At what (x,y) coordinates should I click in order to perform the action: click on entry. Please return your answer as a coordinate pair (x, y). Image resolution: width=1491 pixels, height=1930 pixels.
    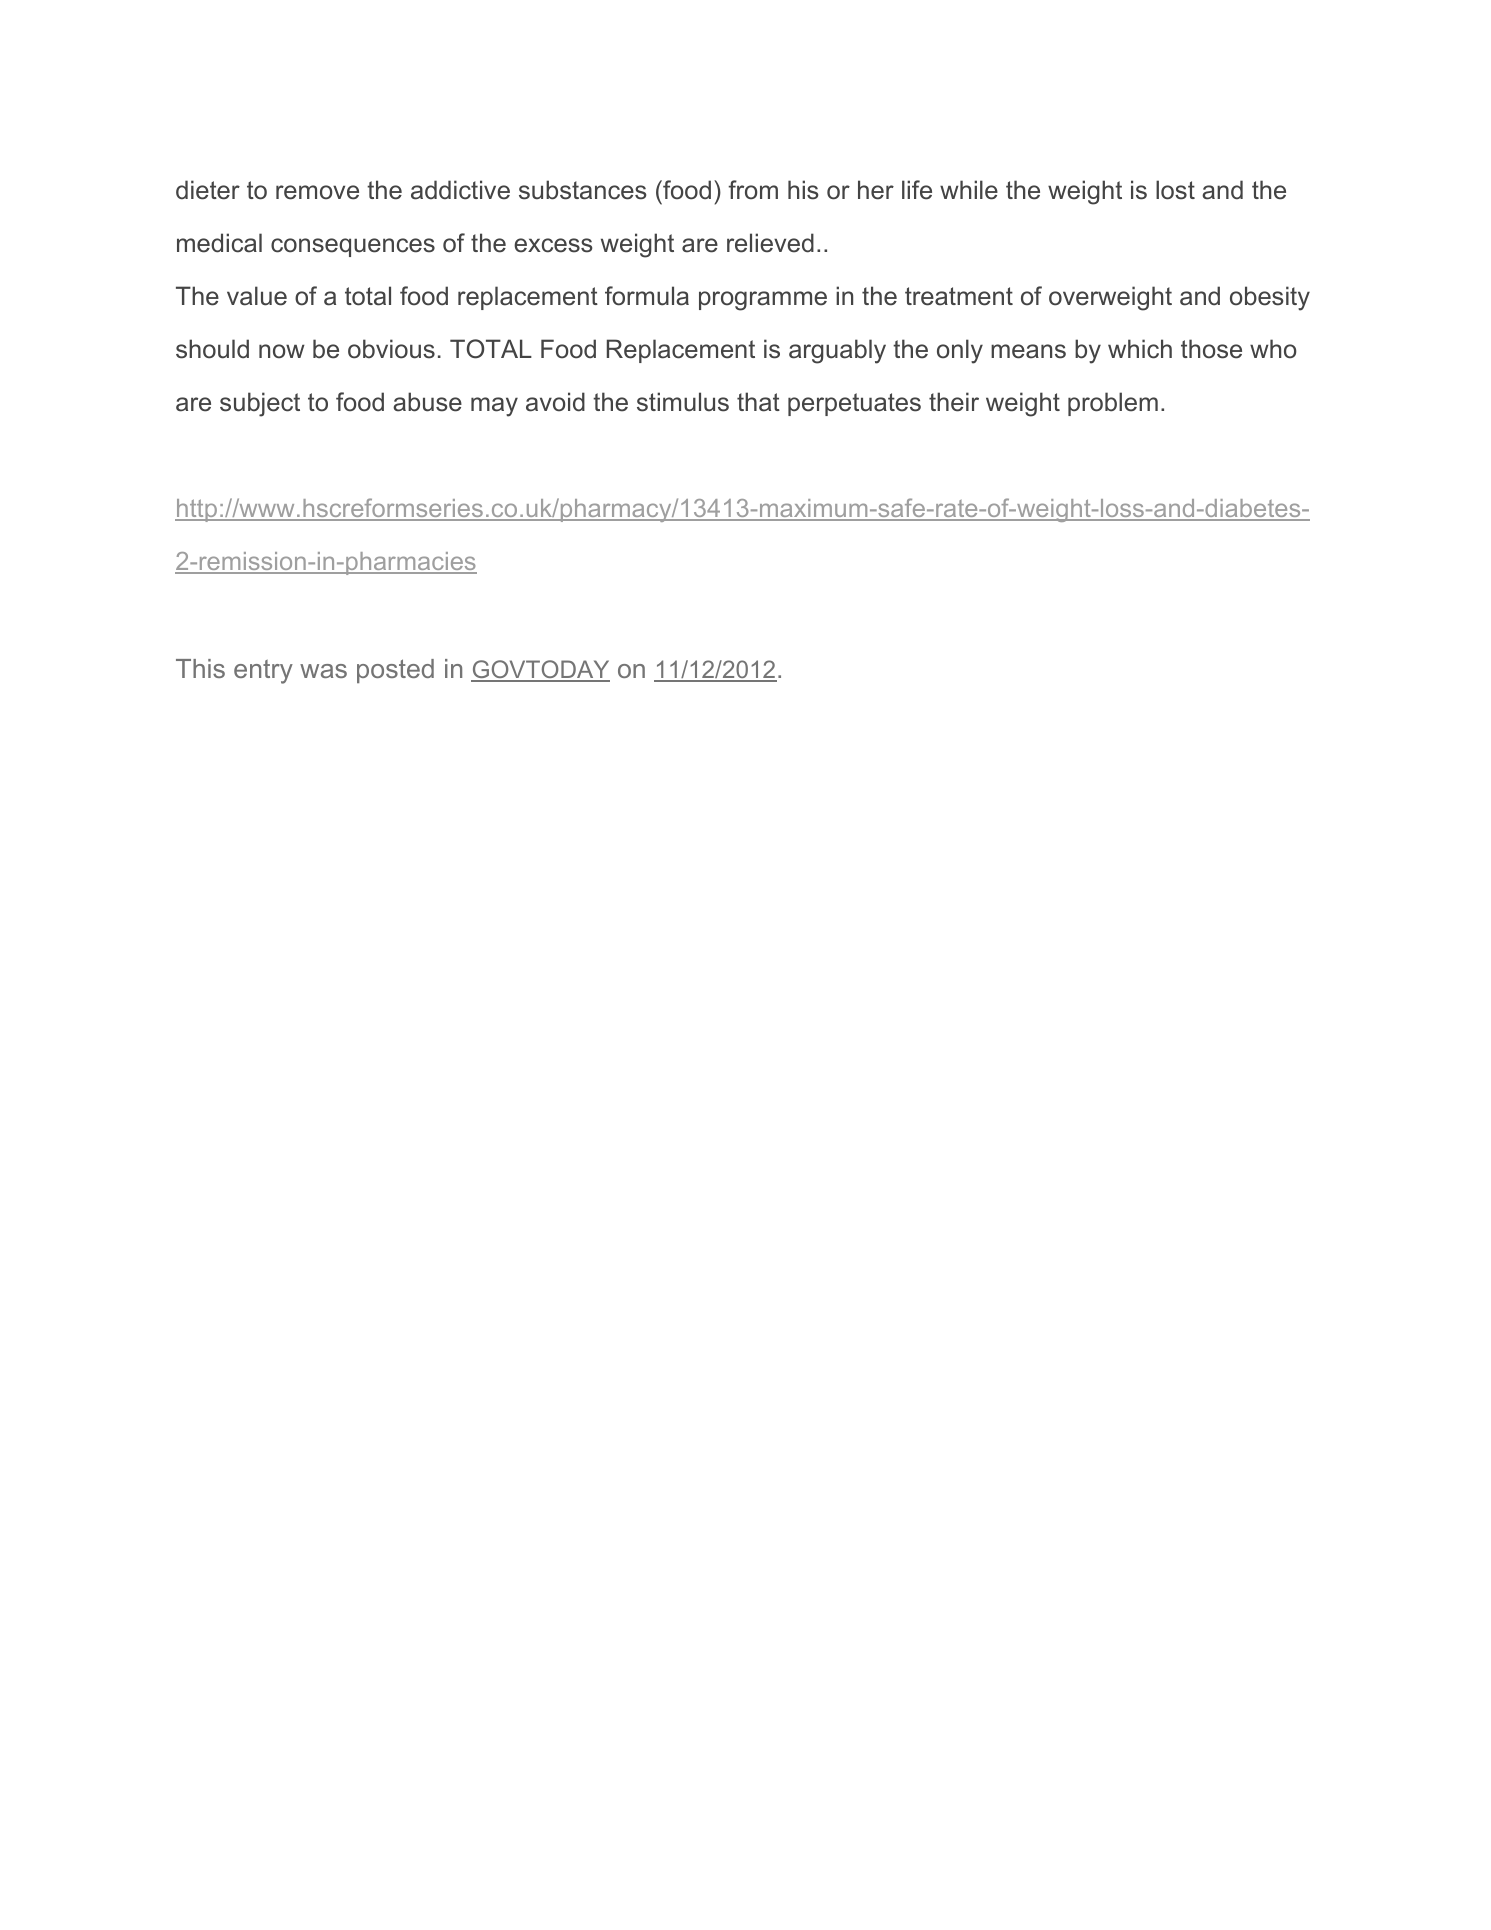
    Looking at the image, I should click on (263, 672).
